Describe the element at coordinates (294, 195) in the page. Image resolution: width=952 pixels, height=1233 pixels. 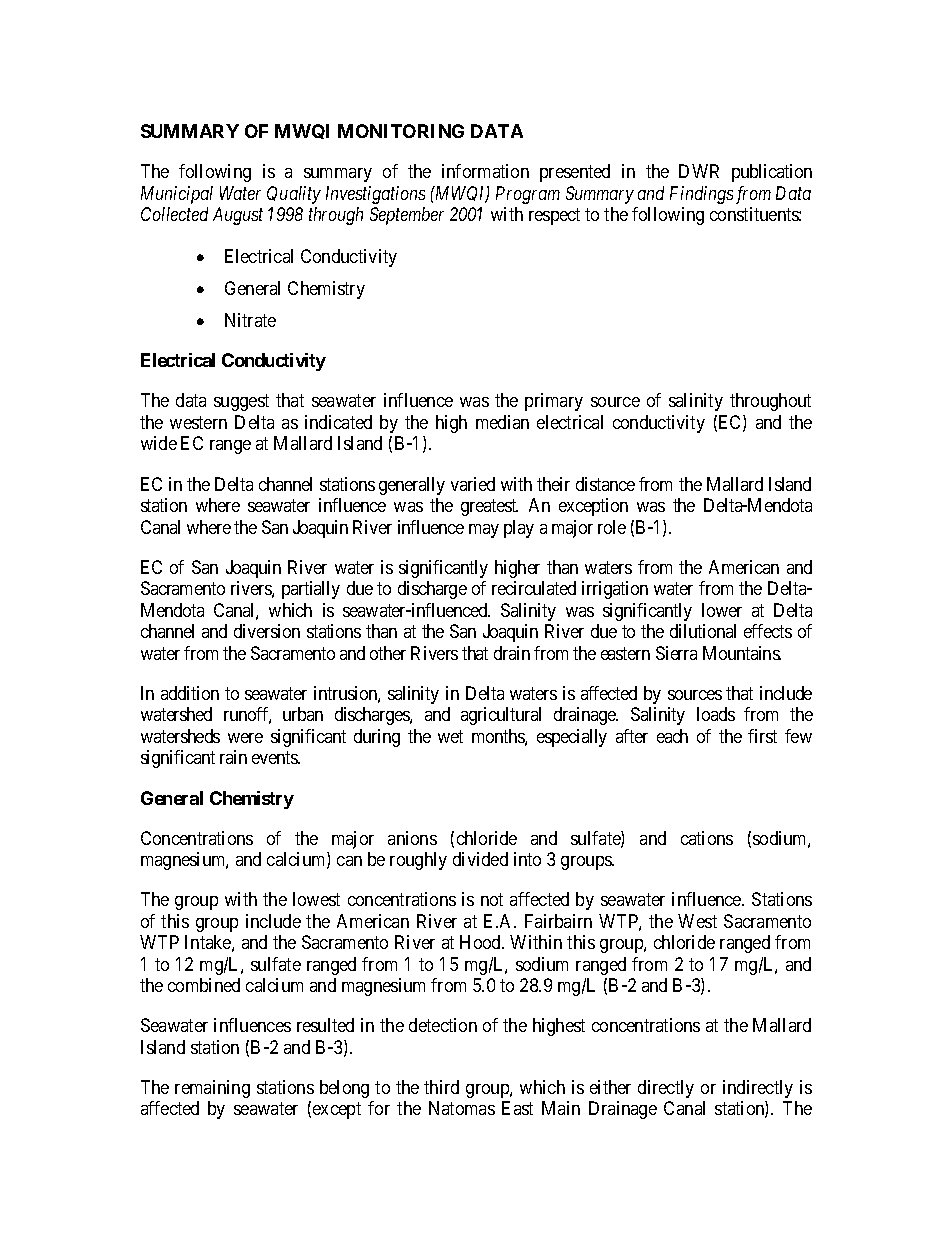
I see `Quality` at that location.
